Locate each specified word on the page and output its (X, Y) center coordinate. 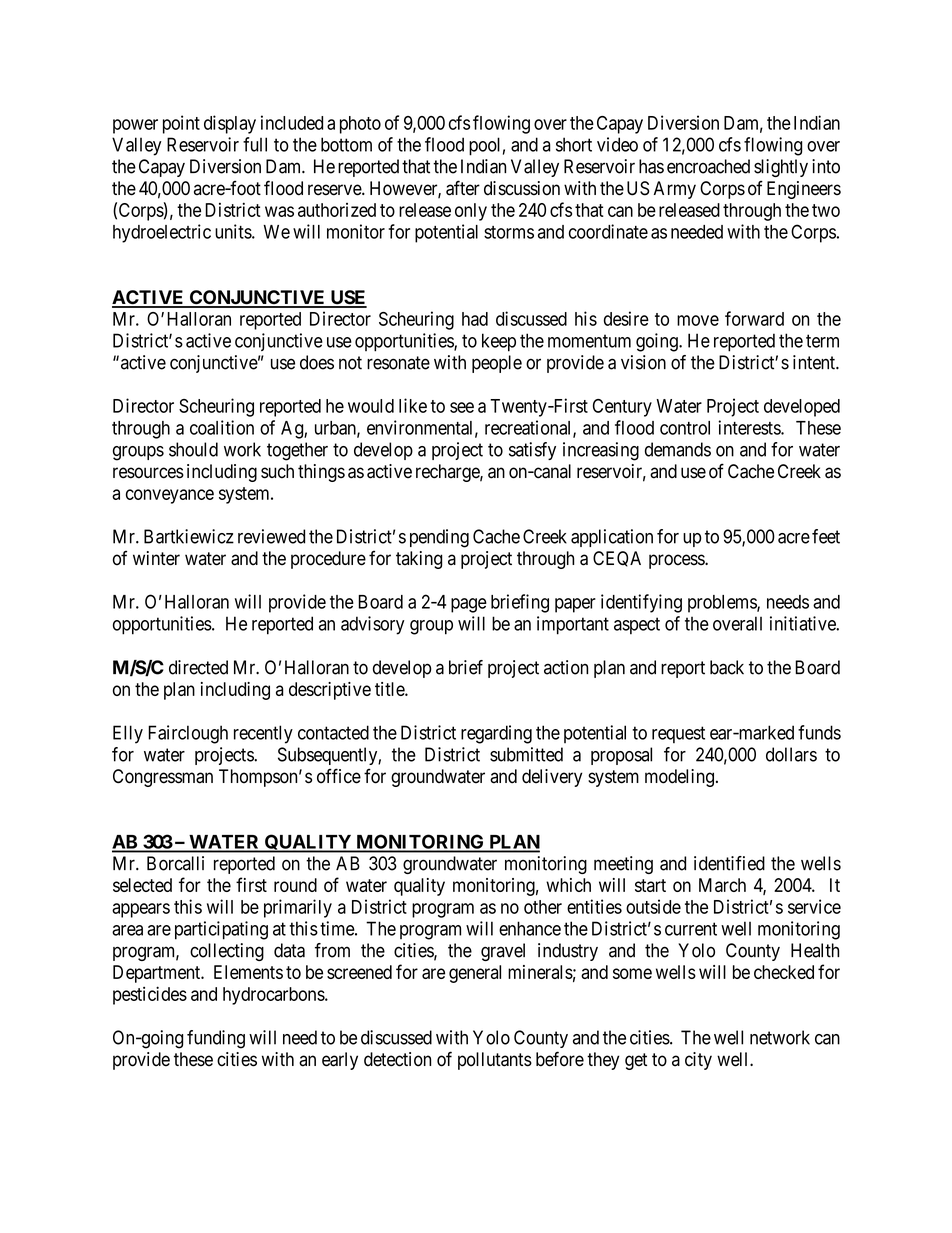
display (230, 124)
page (469, 605)
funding (216, 1039)
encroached (708, 166)
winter (156, 558)
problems (723, 604)
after (463, 188)
